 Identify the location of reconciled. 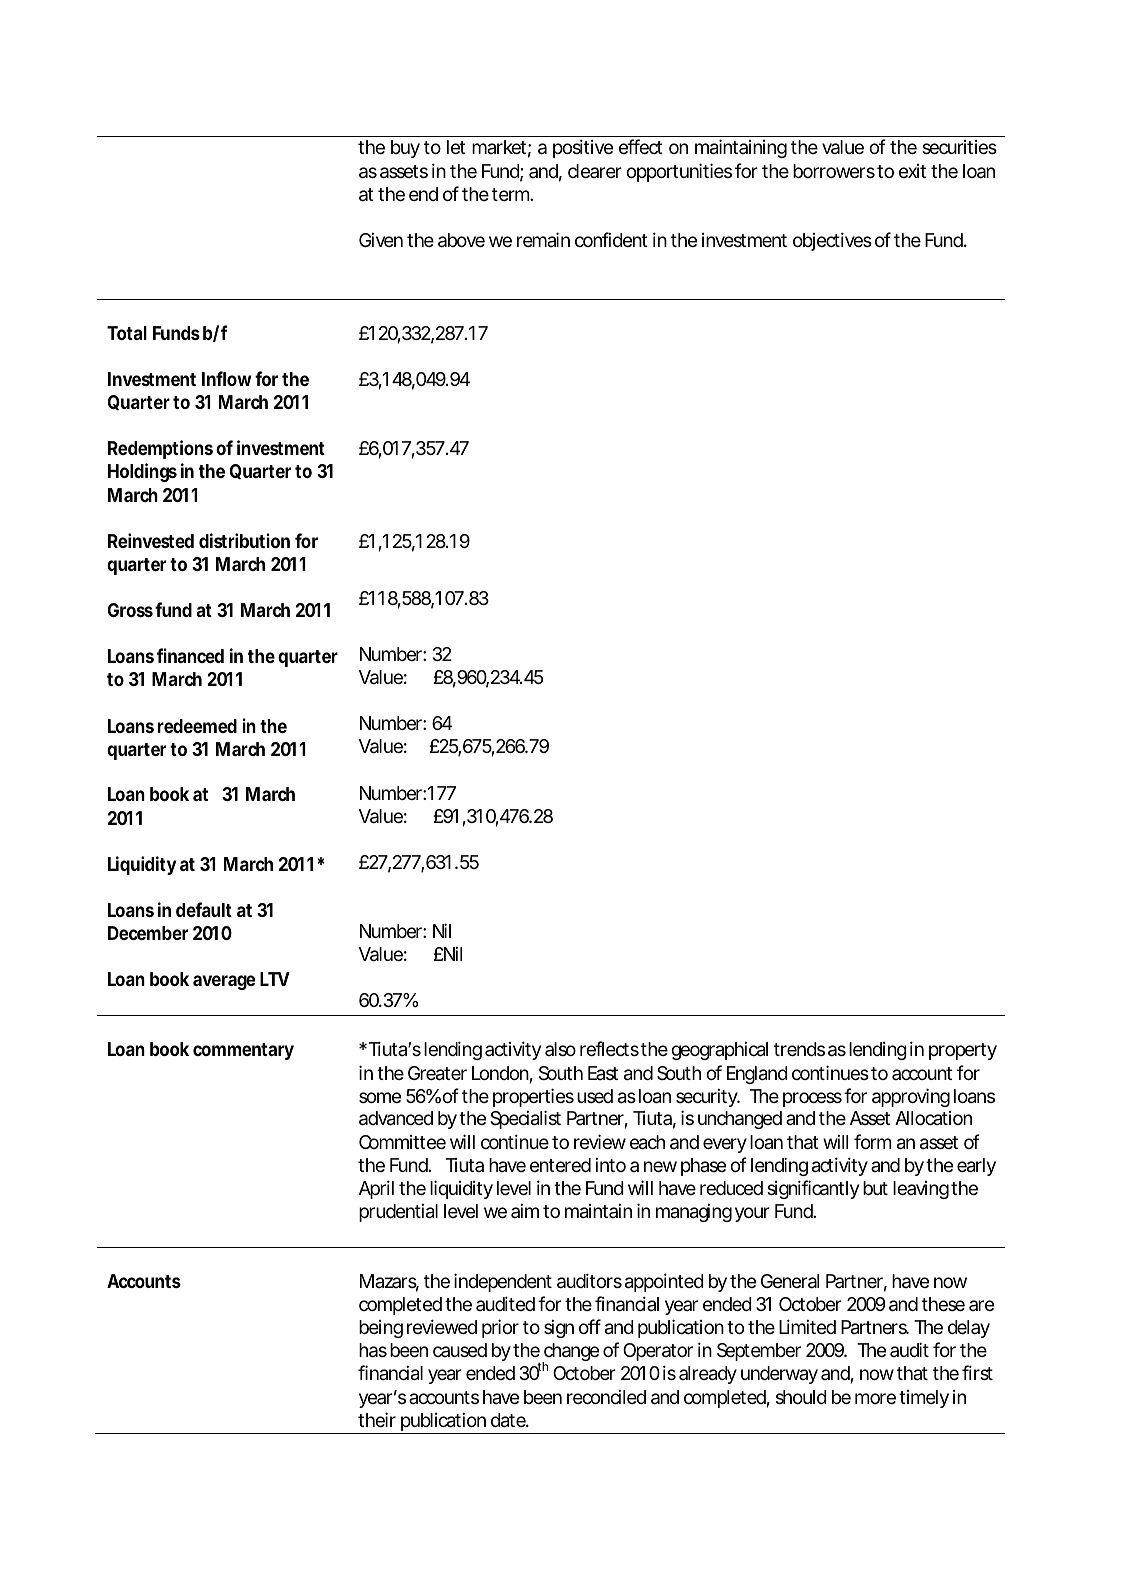
(606, 1397).
